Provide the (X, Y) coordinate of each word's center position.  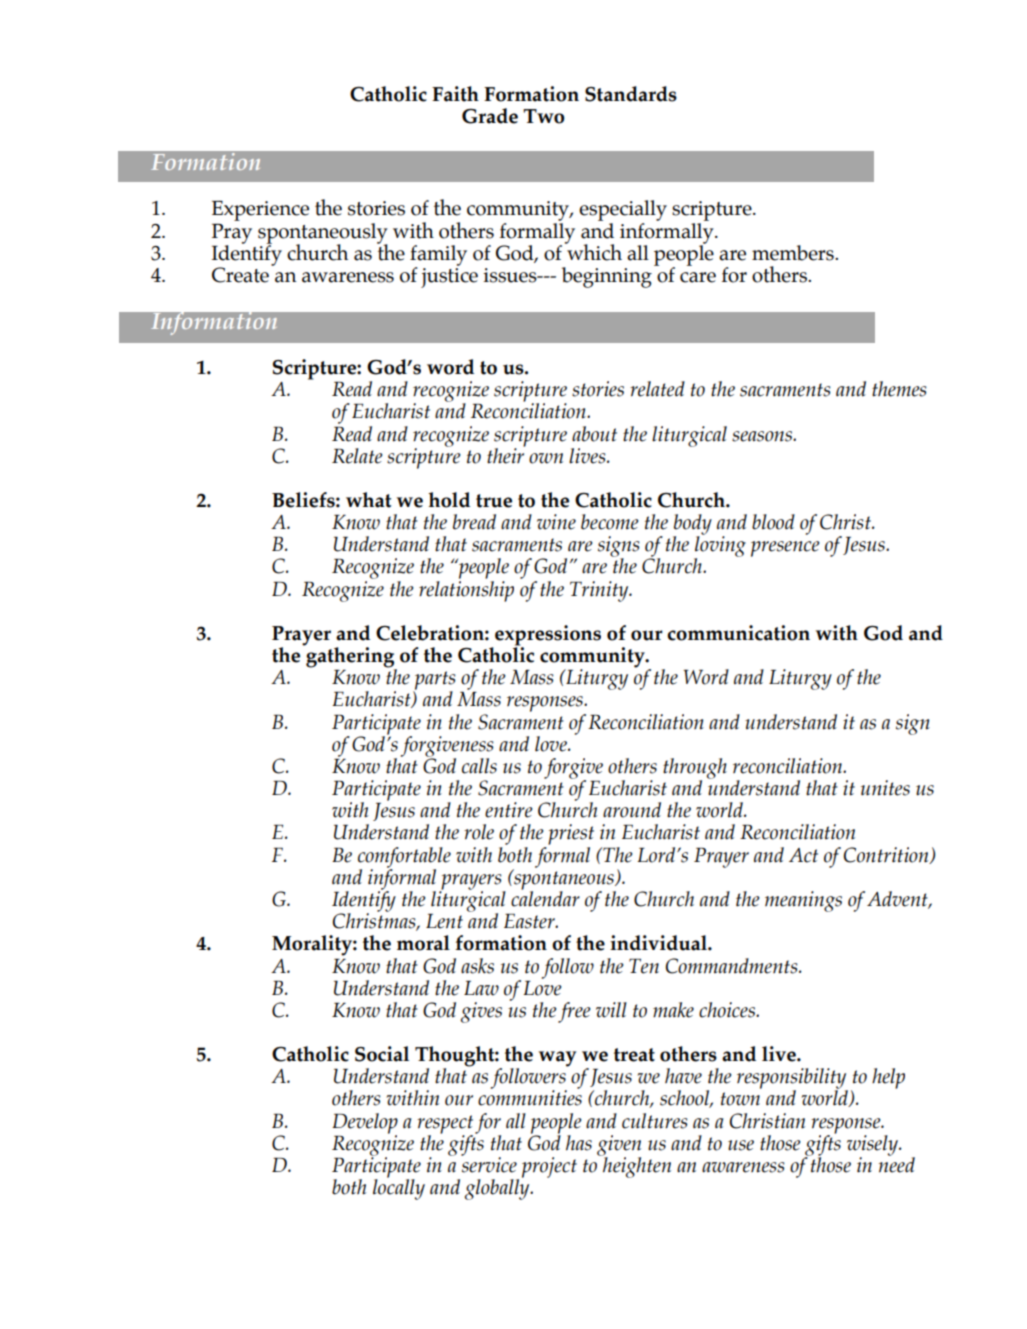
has (579, 1143)
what (368, 500)
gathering (350, 657)
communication (738, 633)
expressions (548, 636)
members (794, 253)
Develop (365, 1124)
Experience (260, 211)
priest (571, 834)
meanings (803, 901)
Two (543, 116)
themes (899, 389)
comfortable (404, 858)
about (594, 434)
